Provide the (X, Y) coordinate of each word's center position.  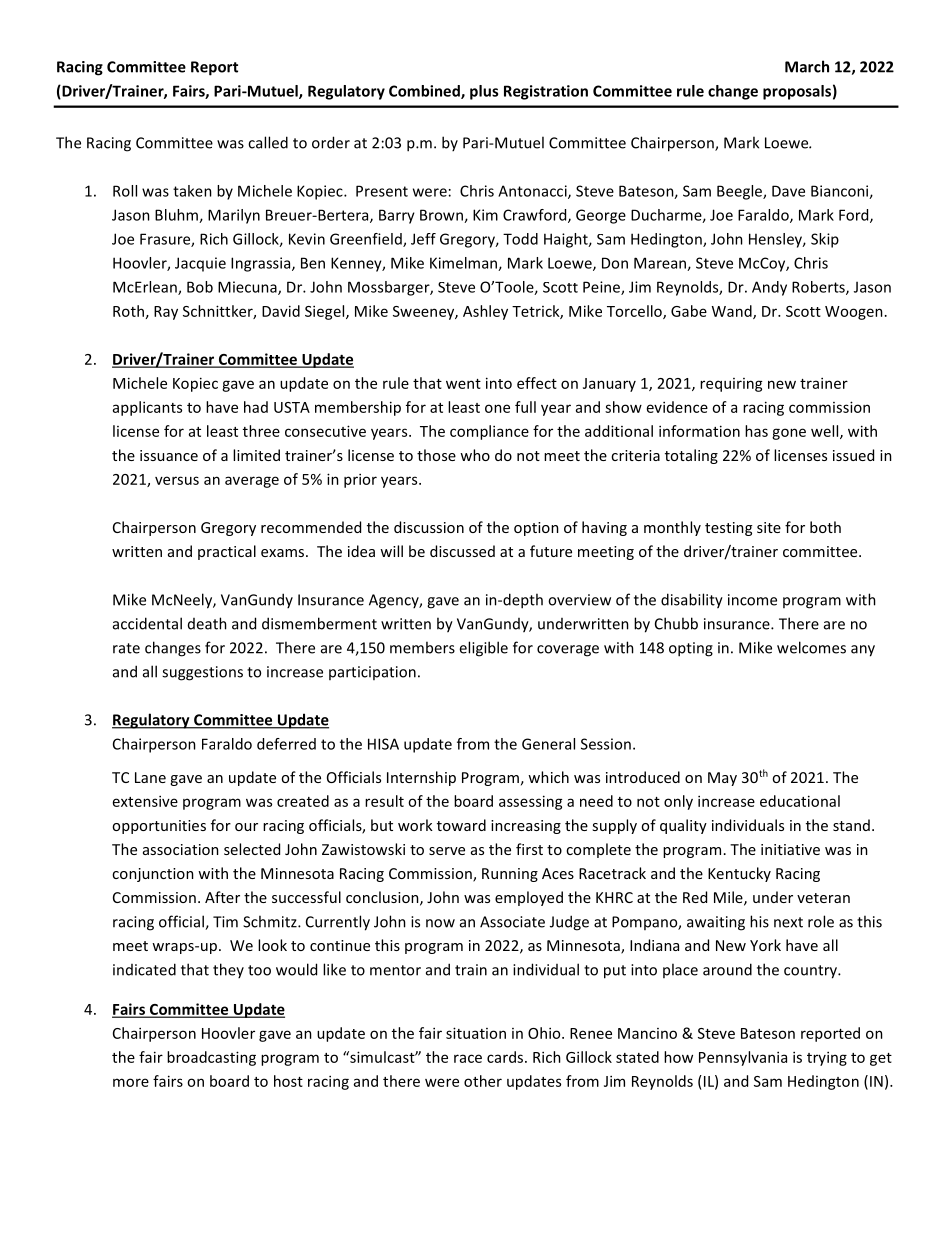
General (548, 744)
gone (789, 434)
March (807, 66)
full (525, 407)
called (268, 142)
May (722, 779)
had (256, 407)
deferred (286, 744)
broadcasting (211, 1058)
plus (484, 92)
